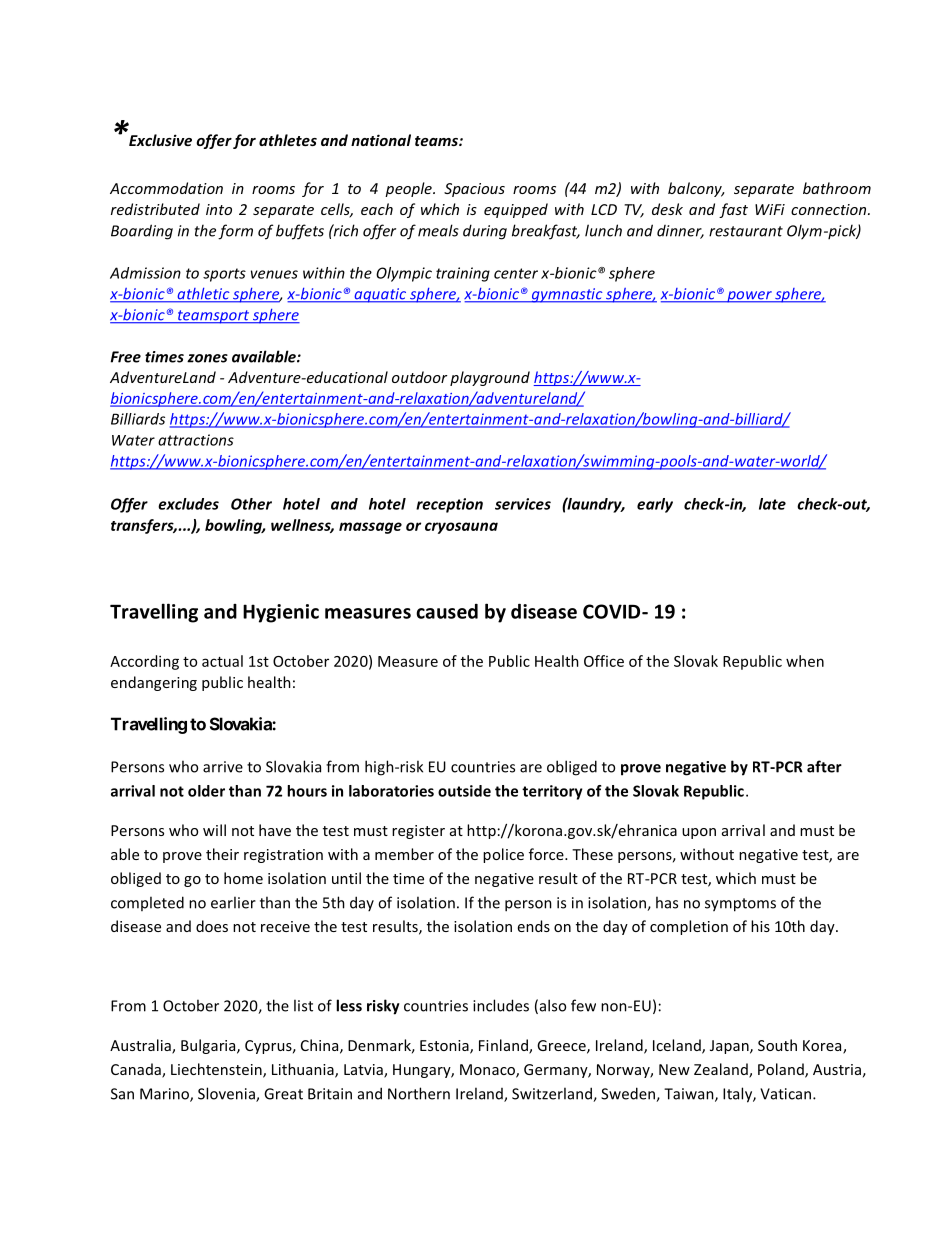 The image size is (952, 1233). Describe the element at coordinates (166, 188) in the screenshot. I see `Accommodation` at that location.
